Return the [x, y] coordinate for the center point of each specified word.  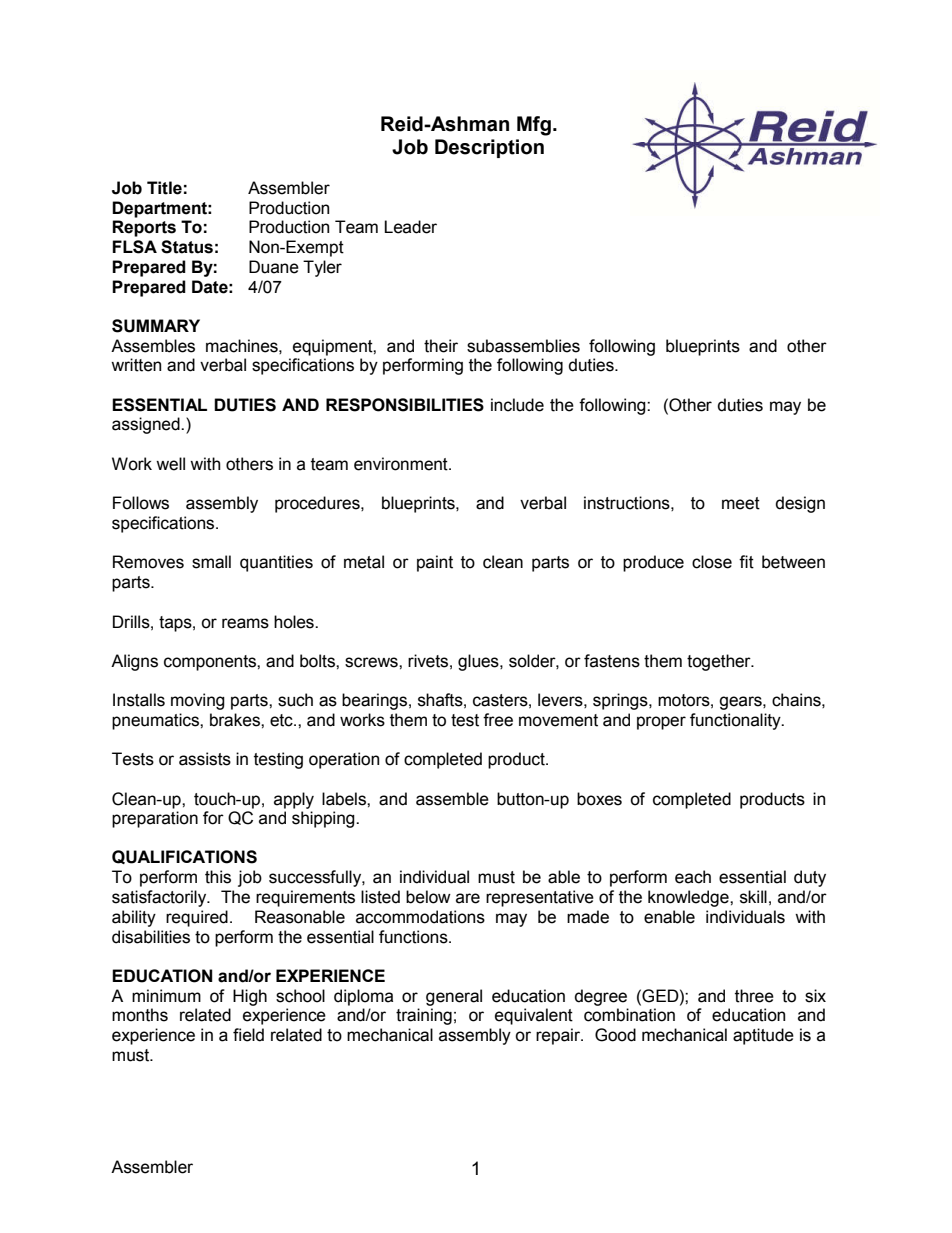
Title [164, 188]
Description [489, 148]
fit [746, 562]
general [454, 997]
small [211, 562]
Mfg [534, 126]
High [250, 997]
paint [435, 563]
